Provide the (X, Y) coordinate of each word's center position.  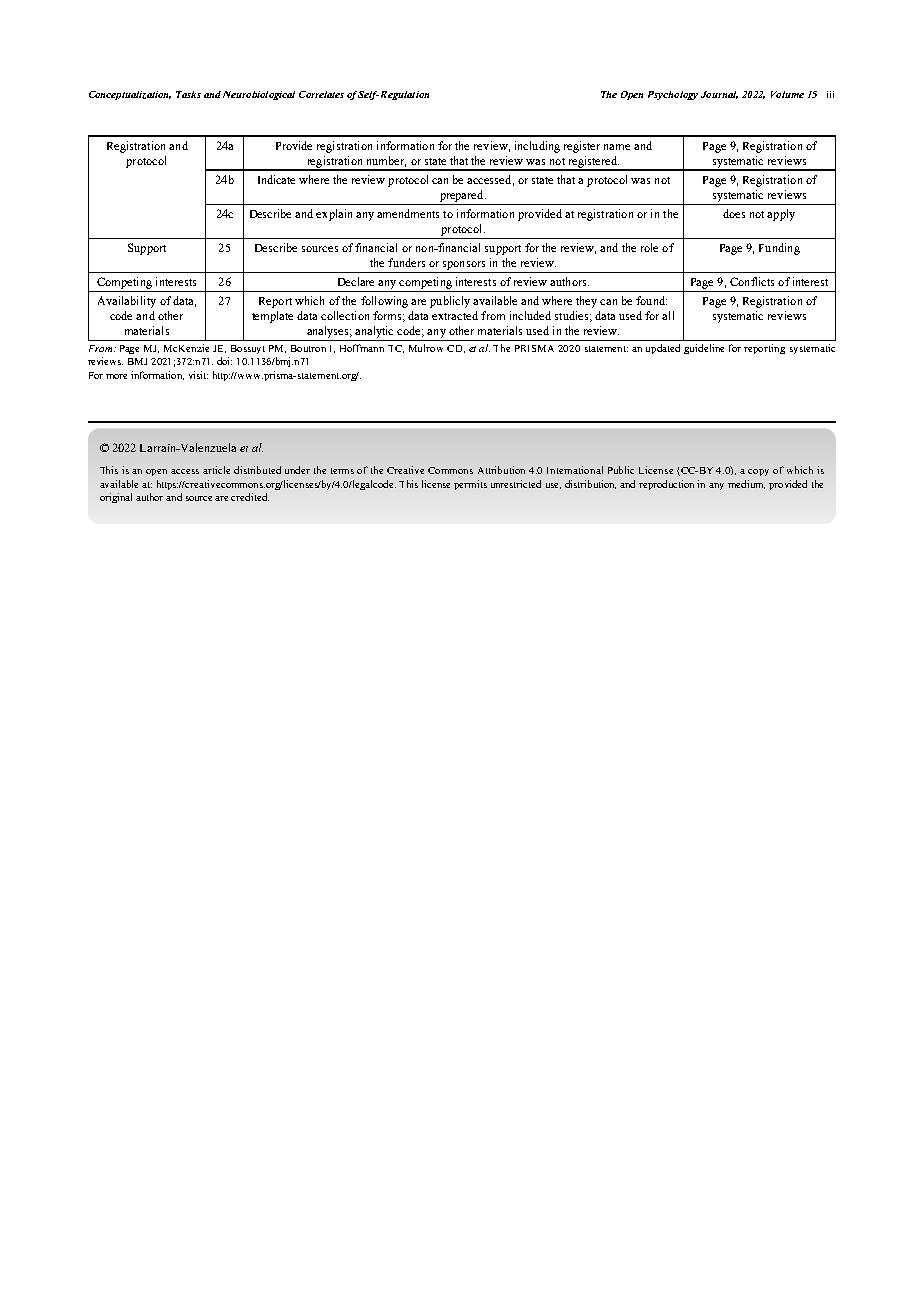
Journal (719, 95)
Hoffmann (362, 348)
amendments (408, 213)
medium (746, 484)
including (537, 147)
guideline (704, 349)
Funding (779, 249)
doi (224, 361)
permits (470, 485)
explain (334, 215)
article (216, 470)
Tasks (188, 94)
